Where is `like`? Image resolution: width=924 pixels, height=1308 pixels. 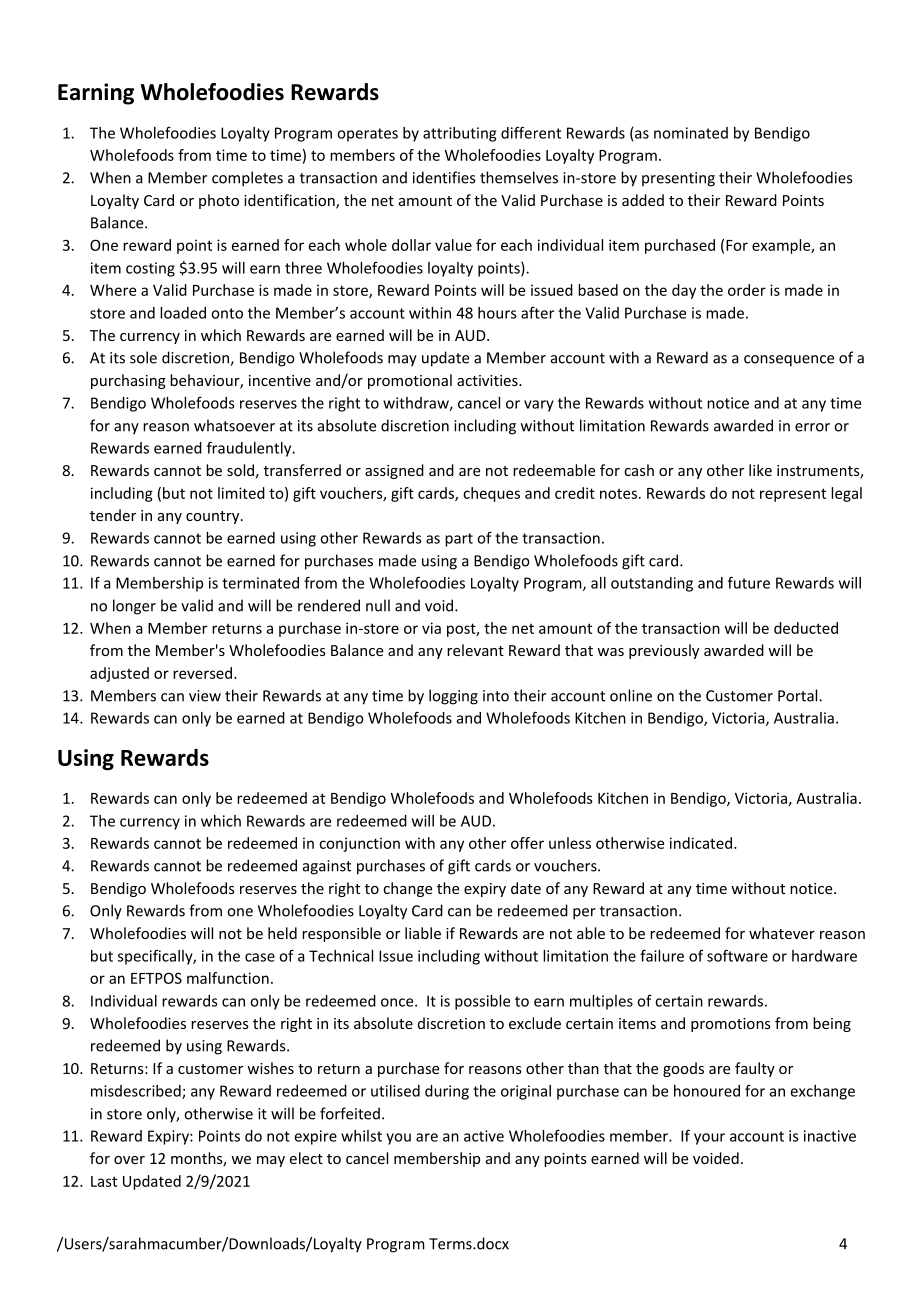 like is located at coordinates (760, 470).
